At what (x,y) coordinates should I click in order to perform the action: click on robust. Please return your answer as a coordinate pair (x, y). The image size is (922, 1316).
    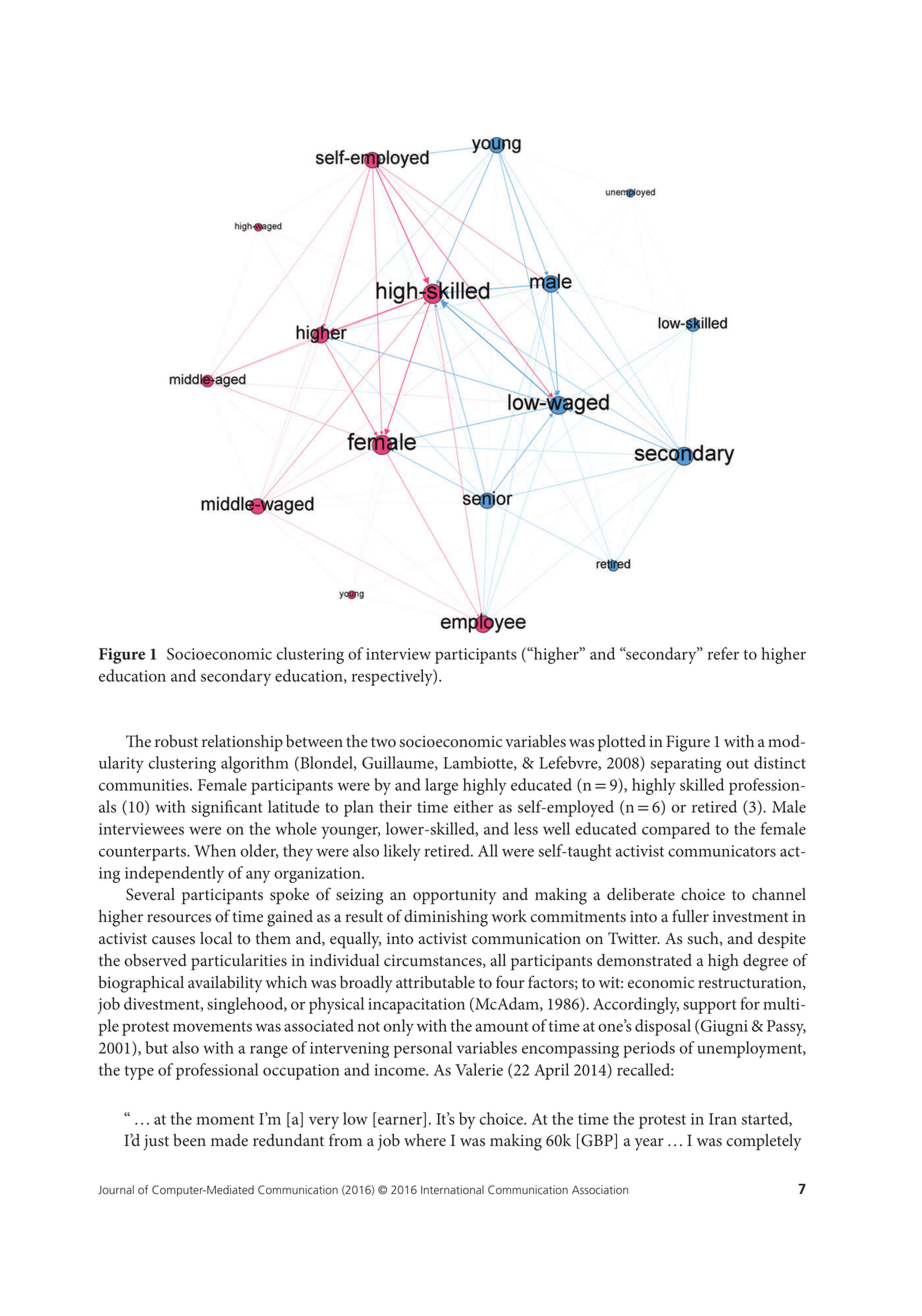
    Looking at the image, I should click on (176, 741).
